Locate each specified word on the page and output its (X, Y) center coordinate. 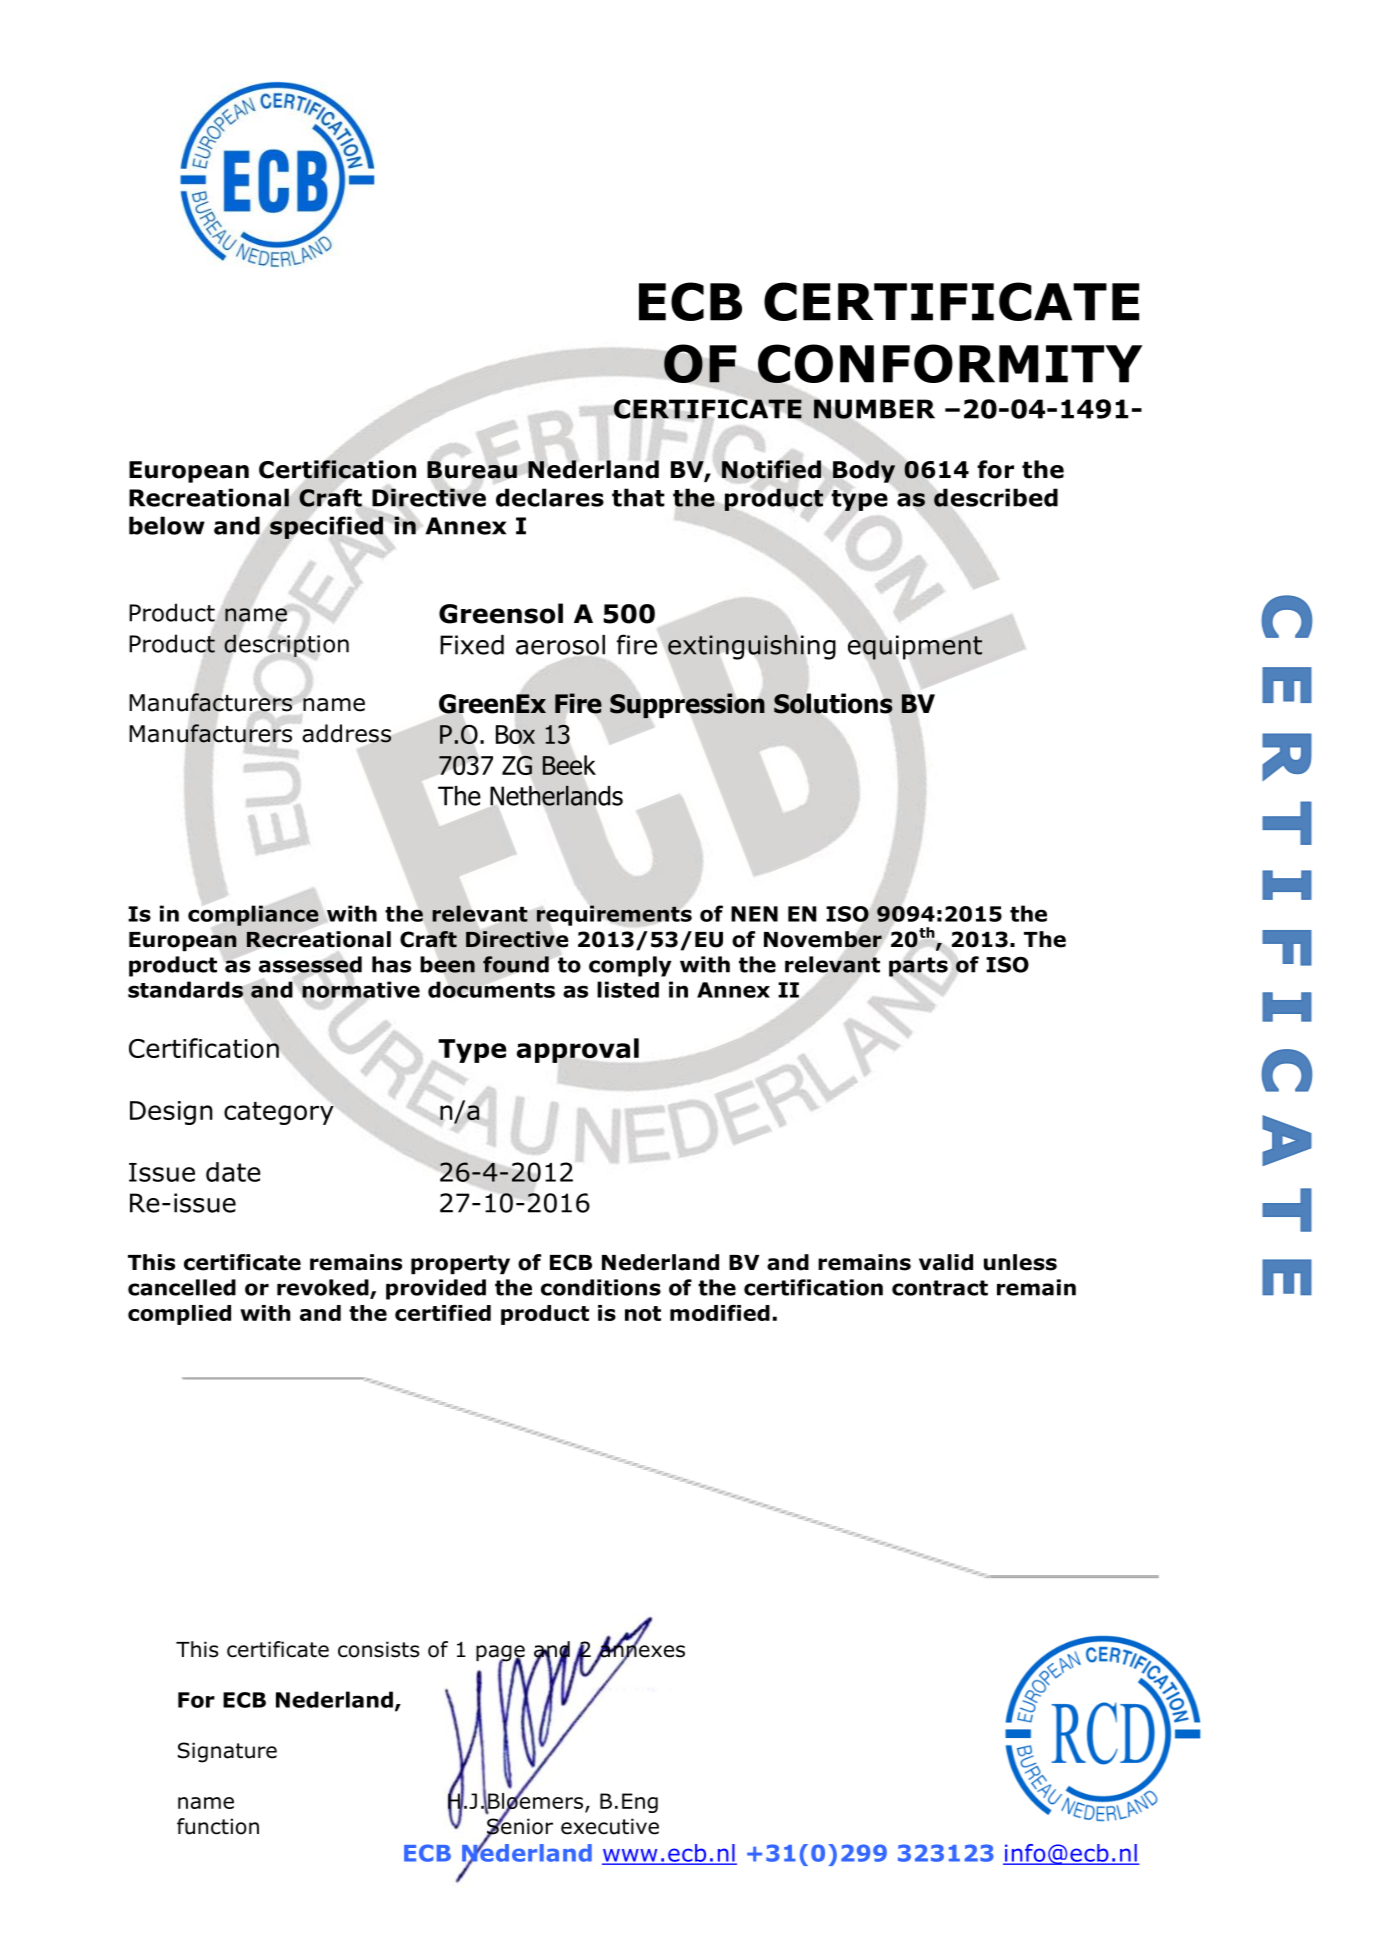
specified (326, 527)
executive (610, 1826)
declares (550, 497)
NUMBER (874, 409)
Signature (227, 1752)
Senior (519, 1826)
